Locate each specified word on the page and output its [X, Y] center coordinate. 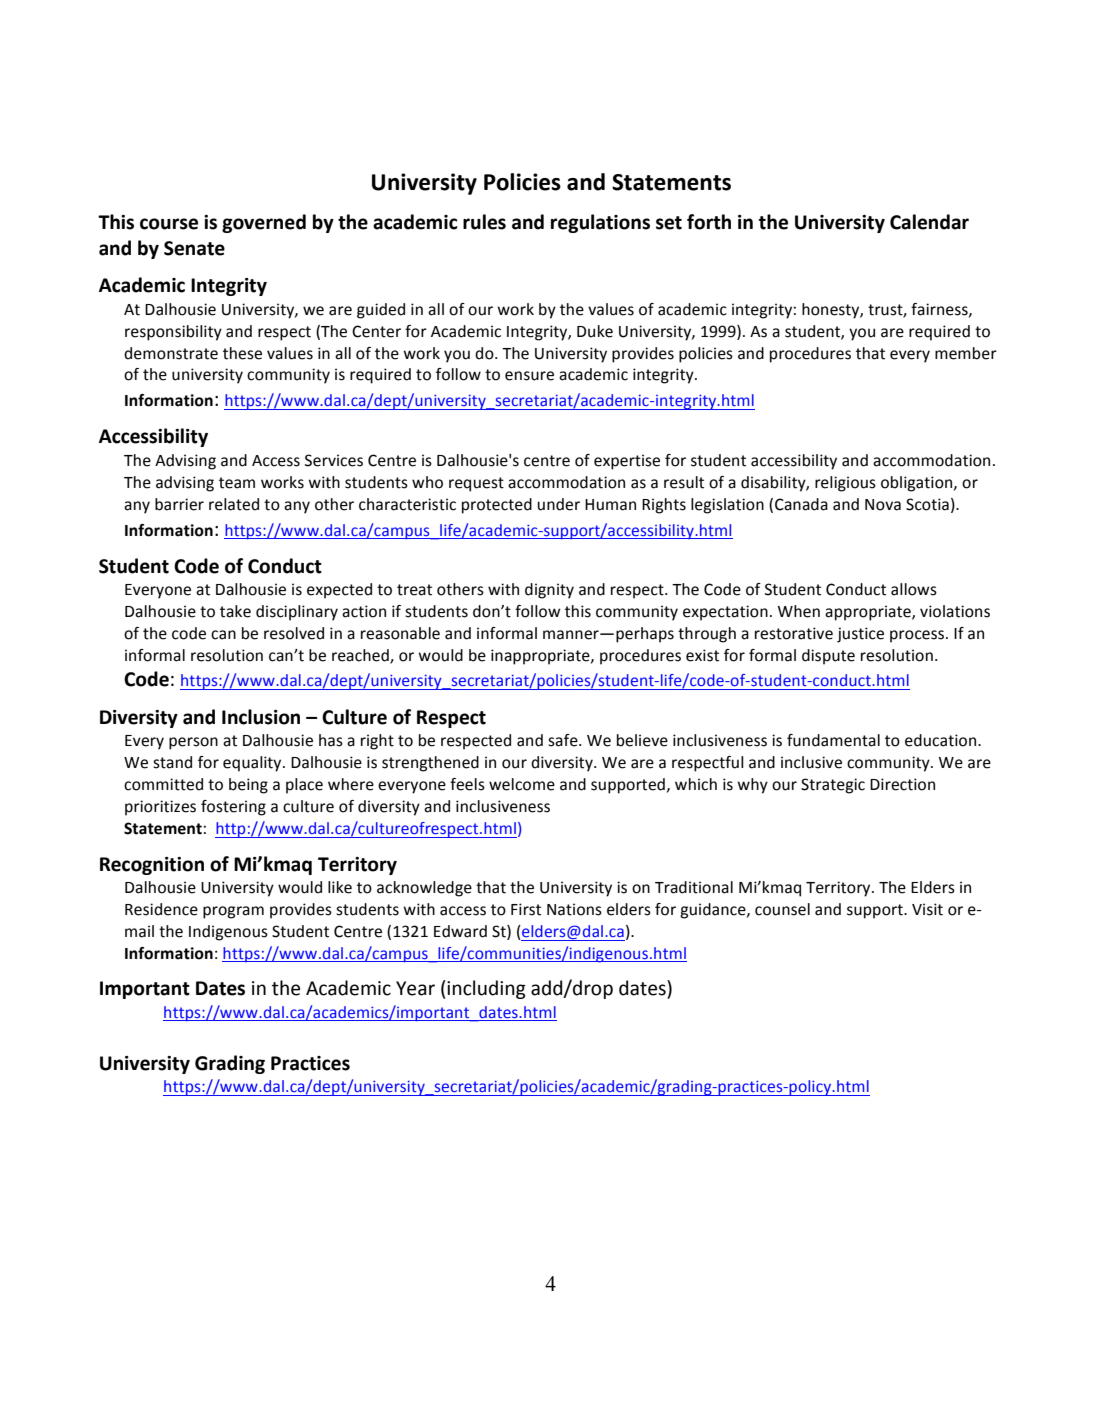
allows [914, 589]
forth [709, 222]
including [486, 989]
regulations [600, 223]
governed [264, 223]
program [233, 912]
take [235, 611]
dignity [549, 591]
